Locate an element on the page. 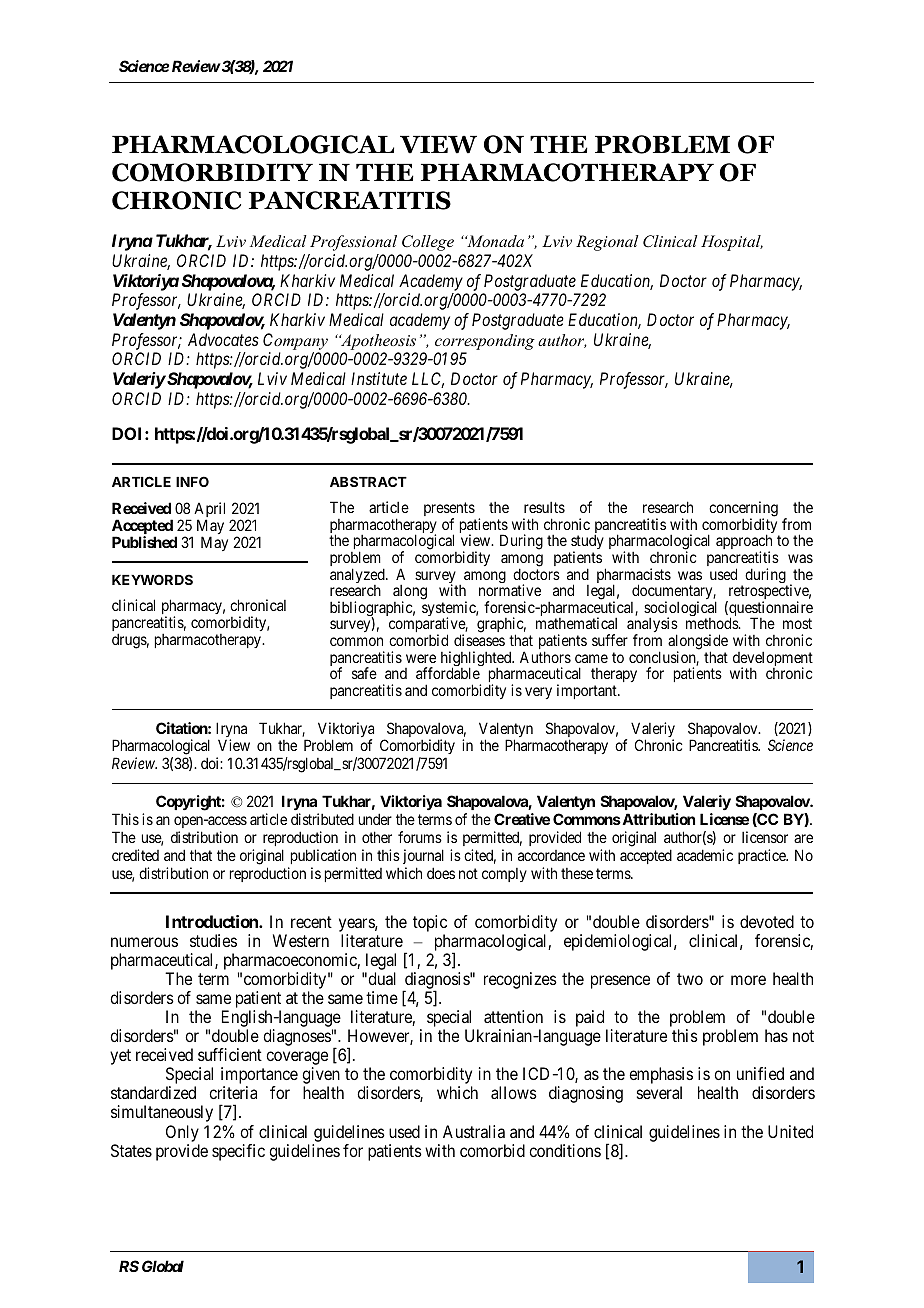  affordable is located at coordinates (448, 673).
